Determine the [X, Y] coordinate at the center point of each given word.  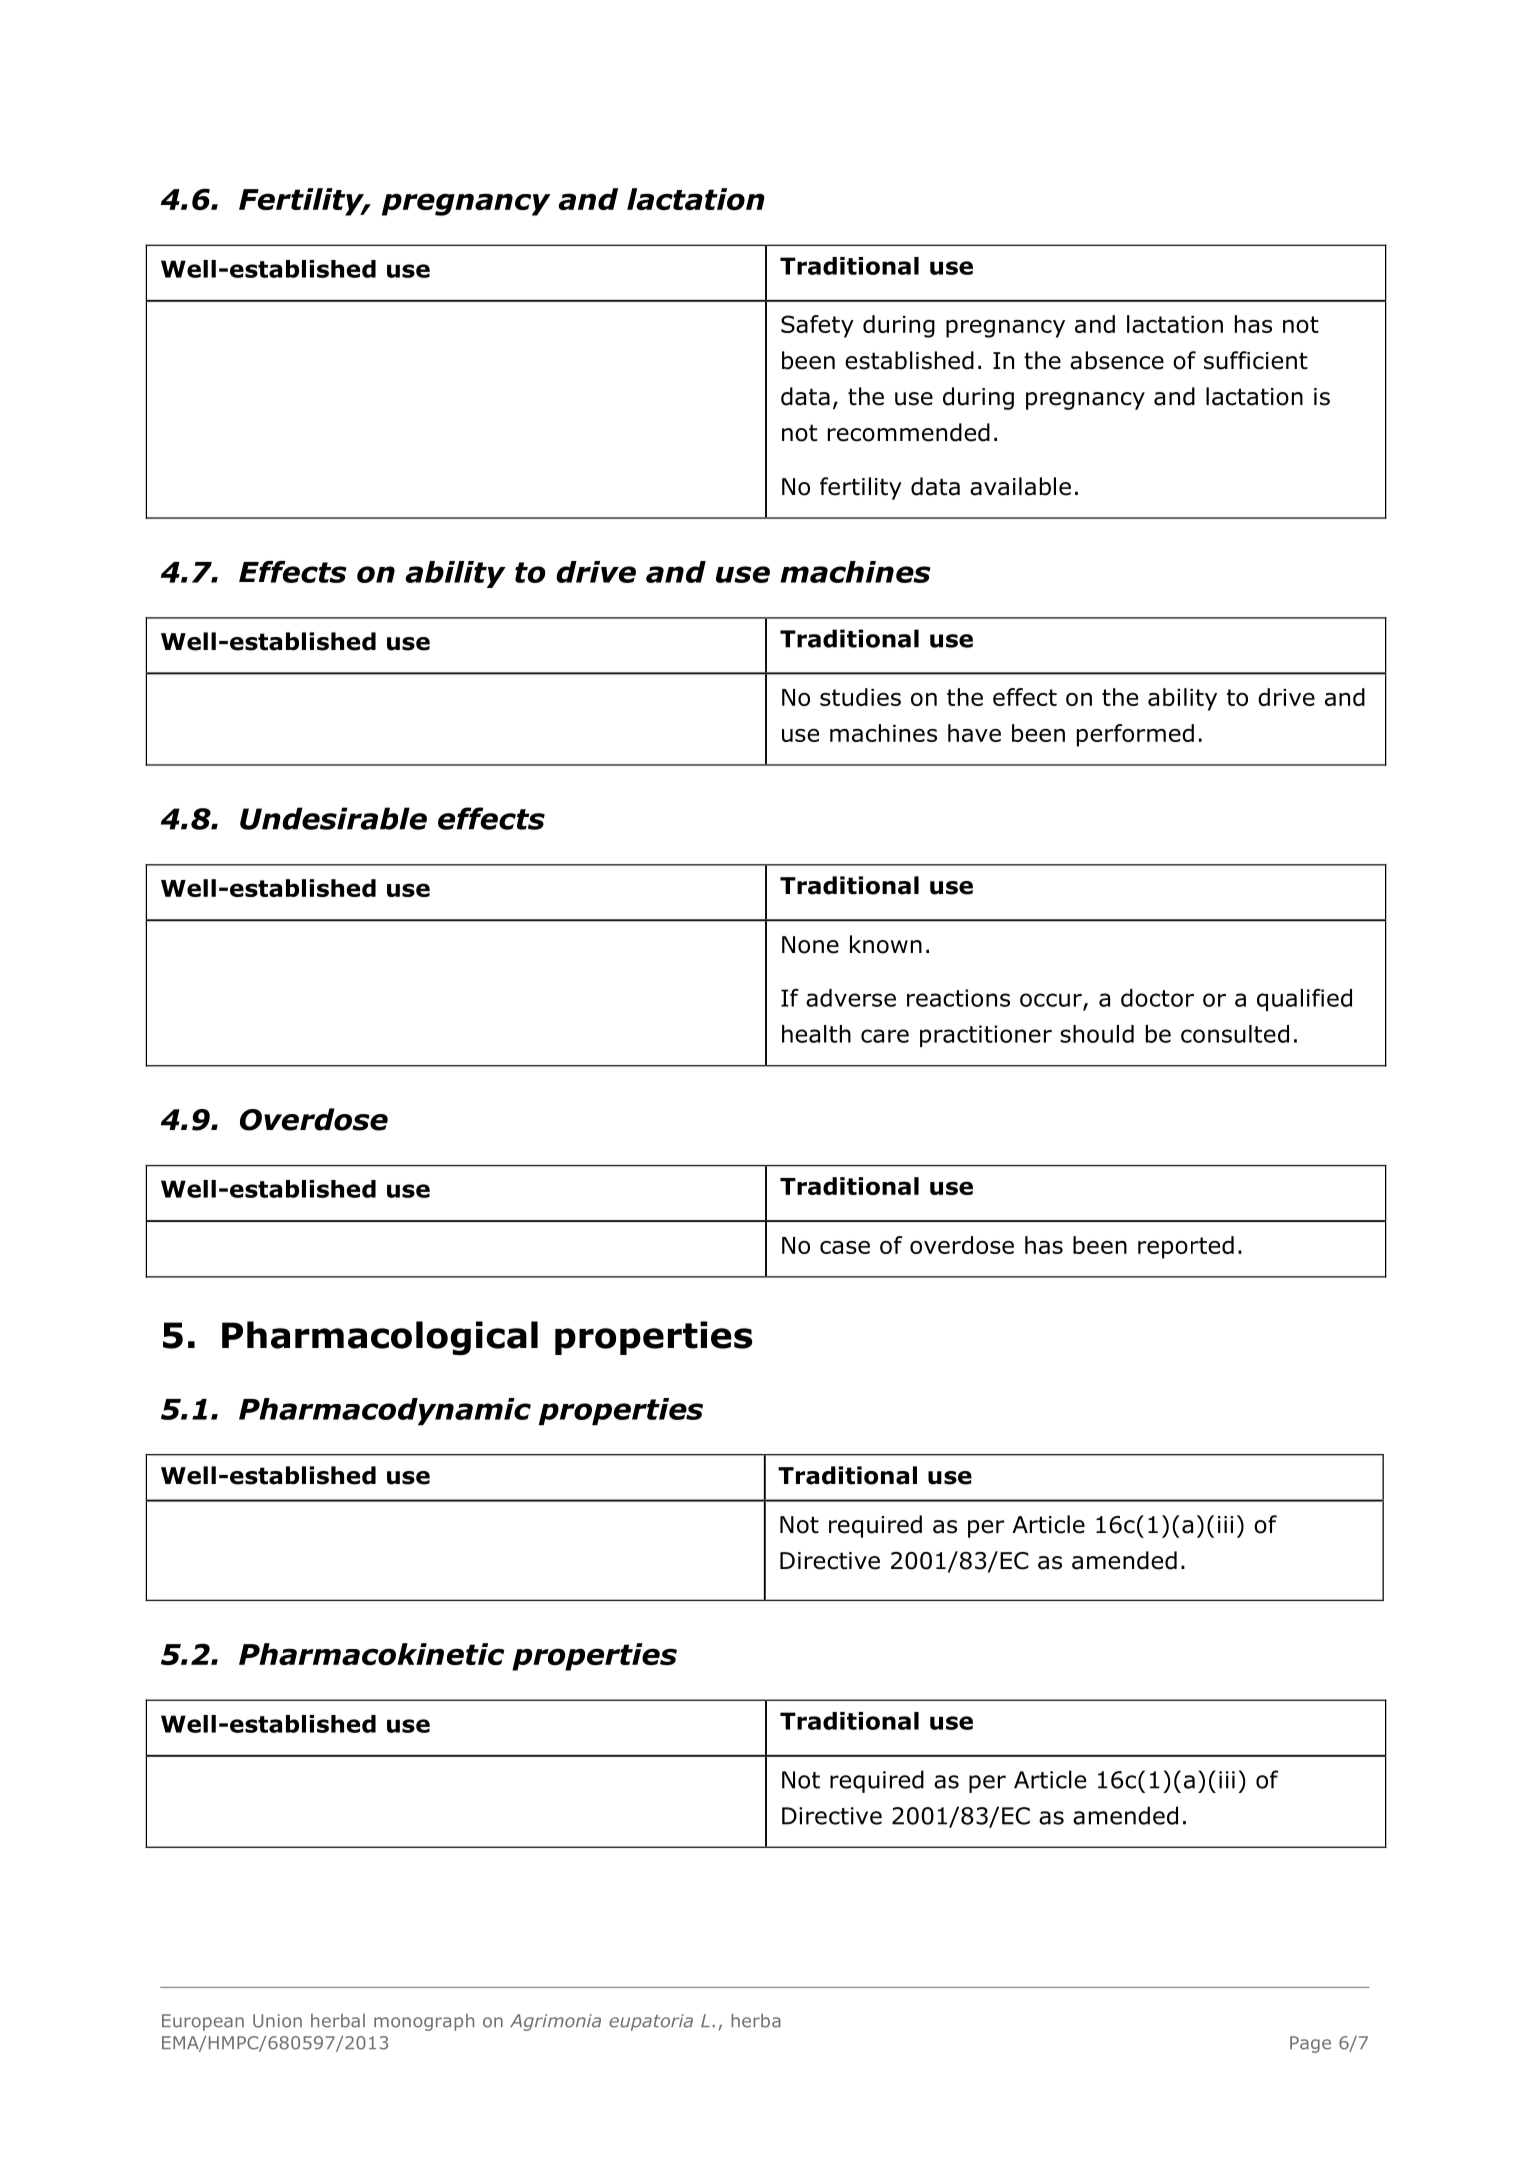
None [810, 945]
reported [1186, 1247]
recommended [909, 432]
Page [1310, 2044]
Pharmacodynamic [385, 1412]
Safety [817, 326]
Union [277, 2021]
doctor [1157, 998]
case [845, 1247]
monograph [424, 2022]
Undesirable [333, 818]
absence [1117, 360]
